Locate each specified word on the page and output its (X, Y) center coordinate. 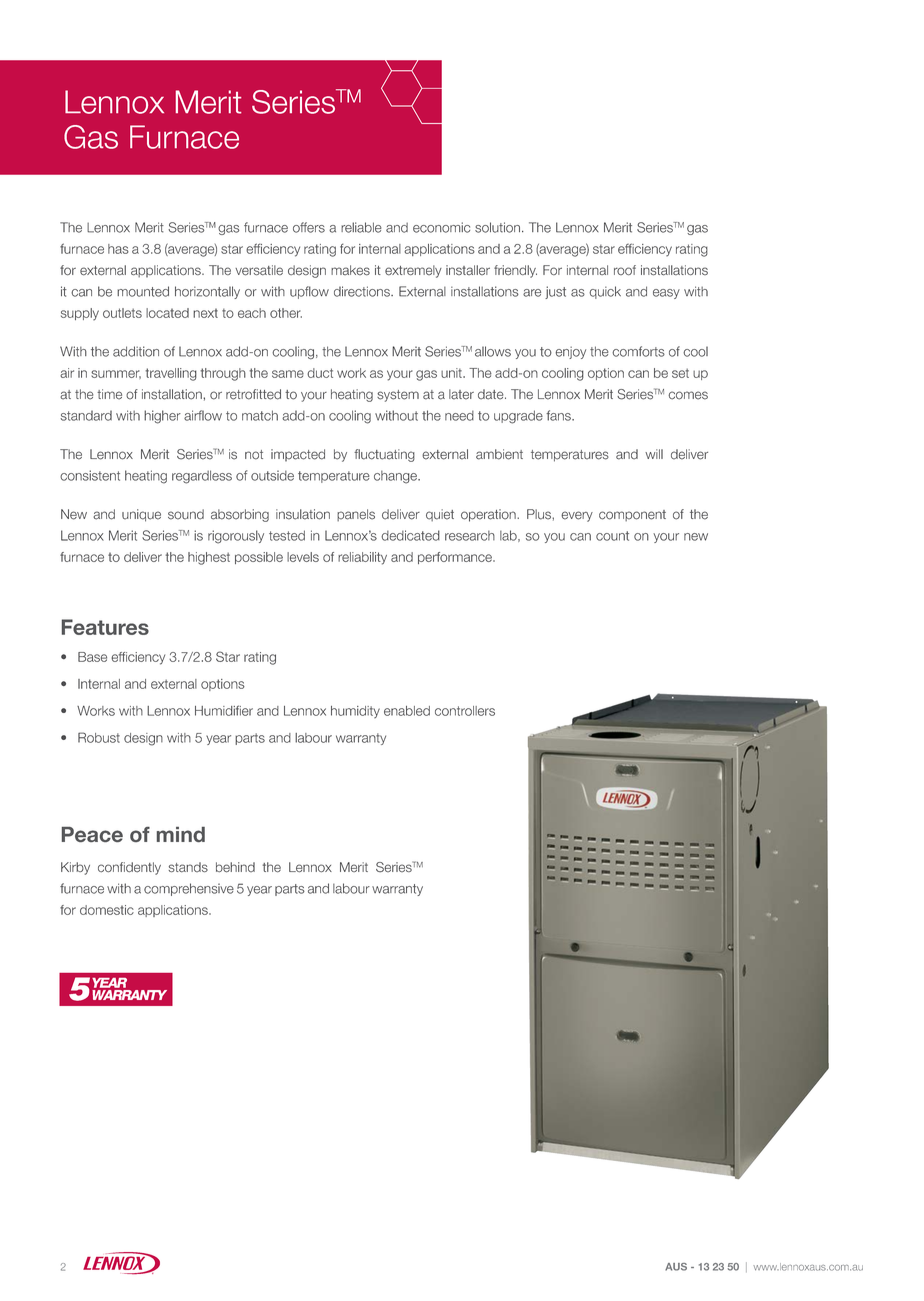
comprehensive (189, 889)
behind (235, 867)
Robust (99, 737)
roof (625, 270)
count (612, 536)
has (118, 249)
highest (209, 558)
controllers (465, 711)
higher (162, 417)
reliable (361, 227)
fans (559, 415)
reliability (362, 558)
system (398, 396)
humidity (355, 712)
